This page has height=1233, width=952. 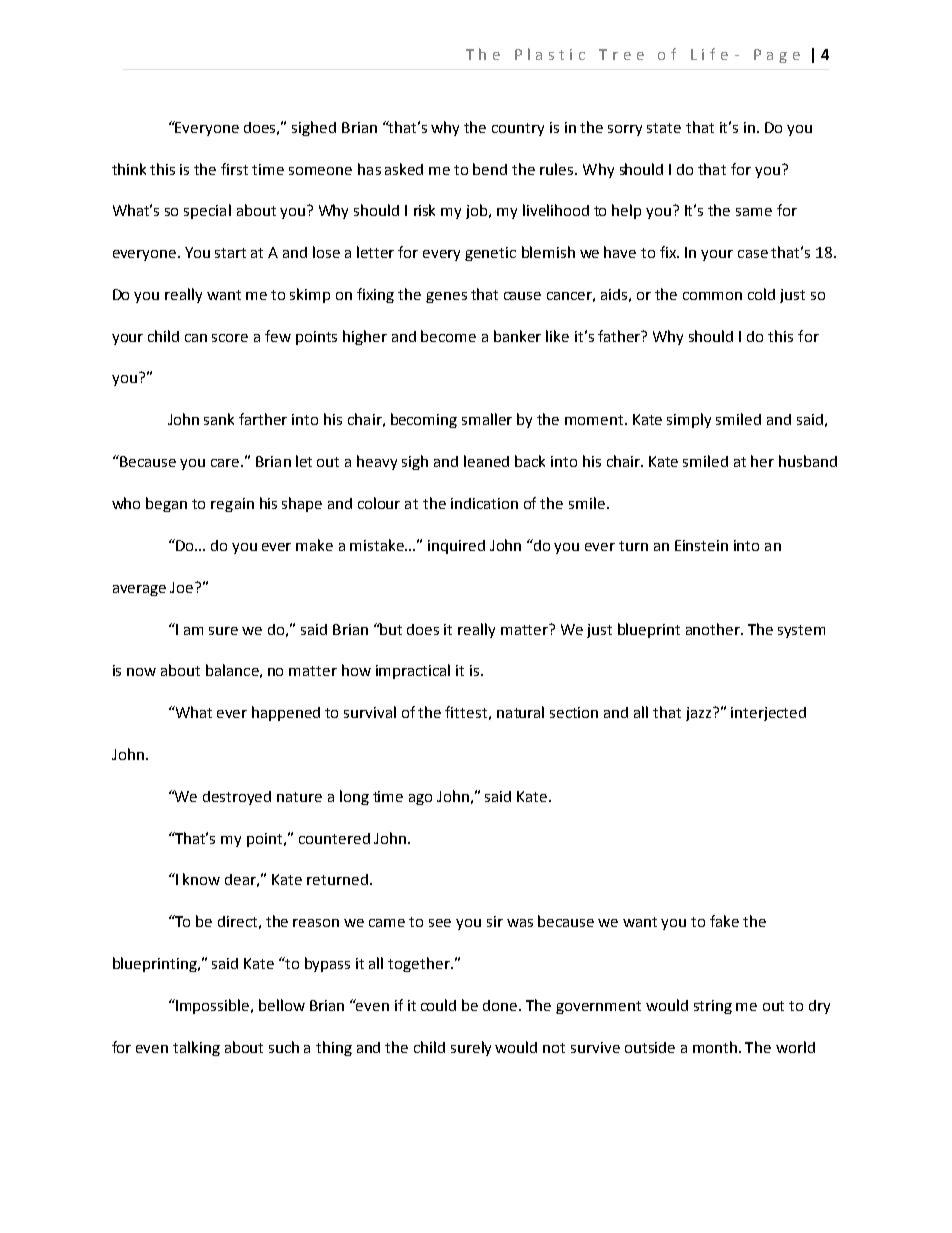 What do you see at coordinates (183, 587) in the page?
I see `Joe` at bounding box center [183, 587].
